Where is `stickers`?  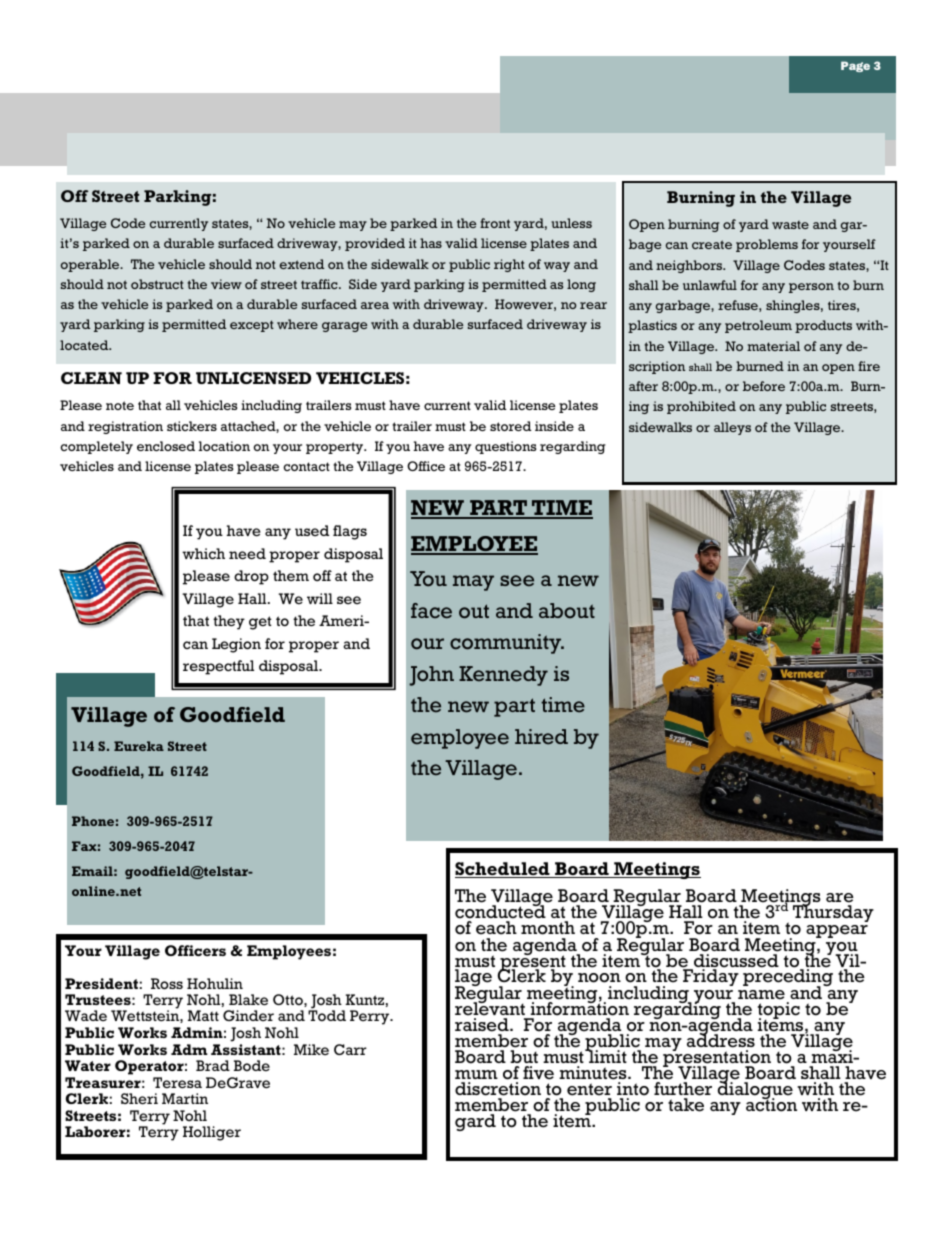
stickers is located at coordinates (192, 426).
